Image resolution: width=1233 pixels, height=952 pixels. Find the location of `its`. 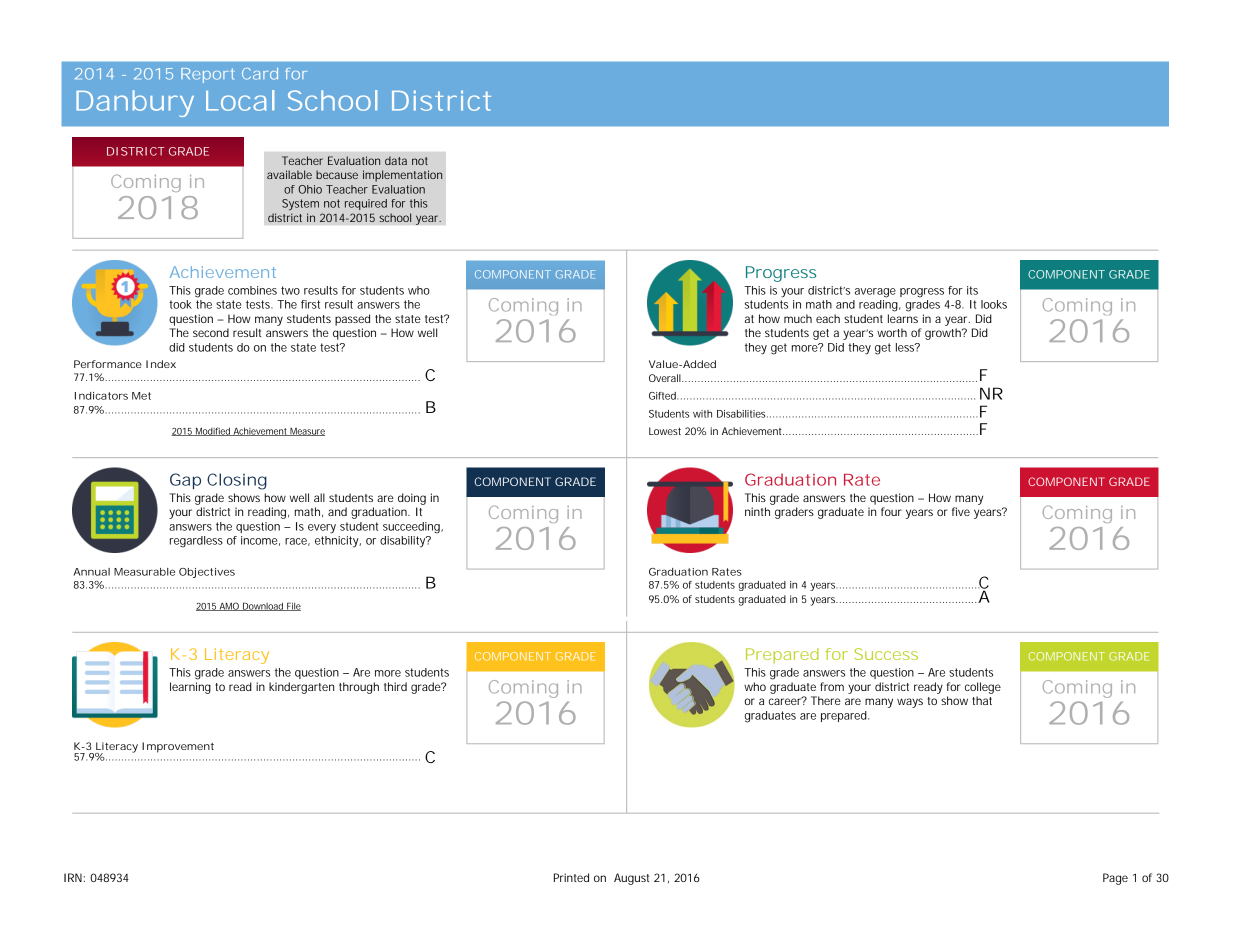

its is located at coordinates (972, 290).
